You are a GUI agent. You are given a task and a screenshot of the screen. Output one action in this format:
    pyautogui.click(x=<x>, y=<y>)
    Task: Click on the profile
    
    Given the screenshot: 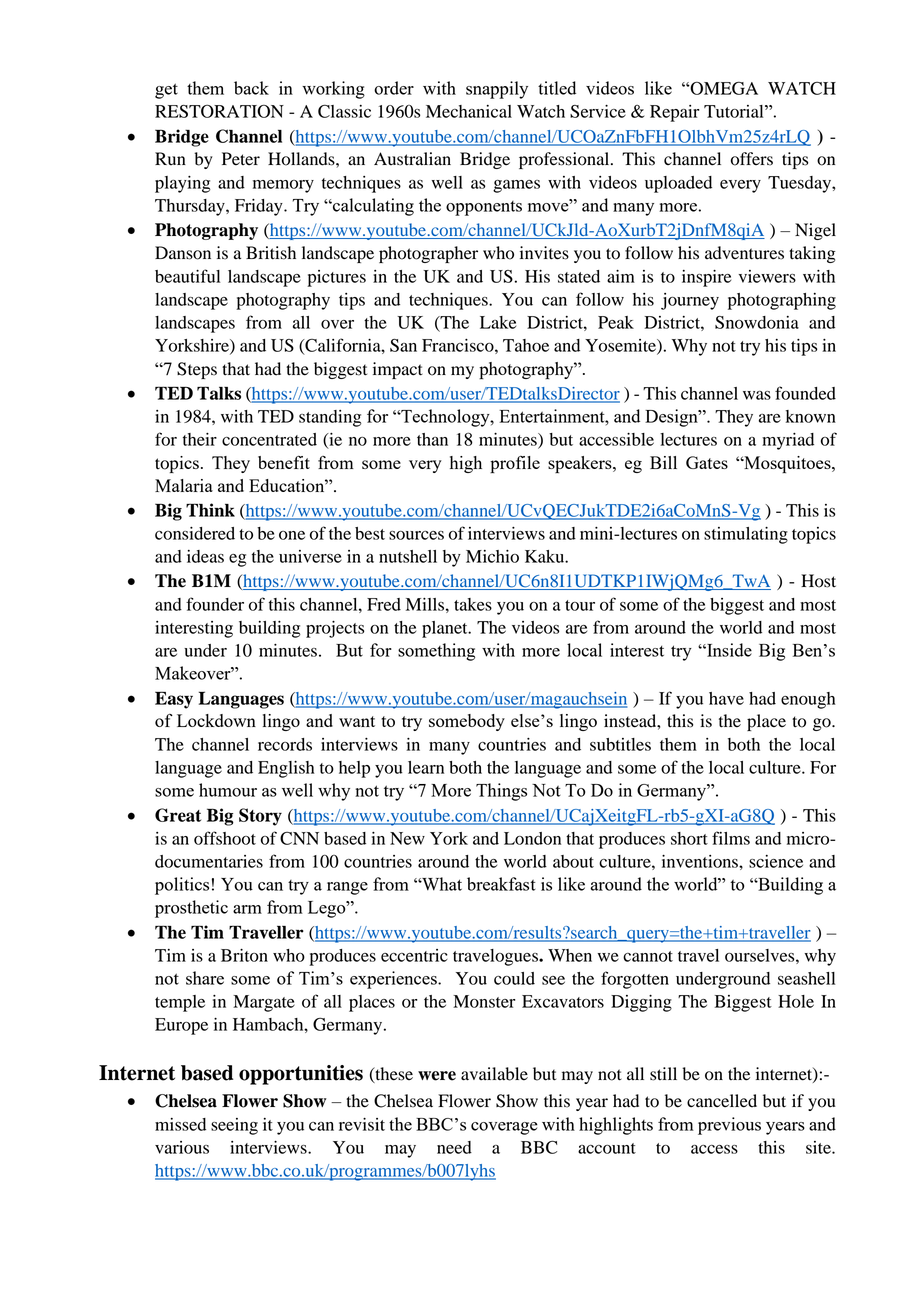 What is the action you would take?
    pyautogui.click(x=515, y=464)
